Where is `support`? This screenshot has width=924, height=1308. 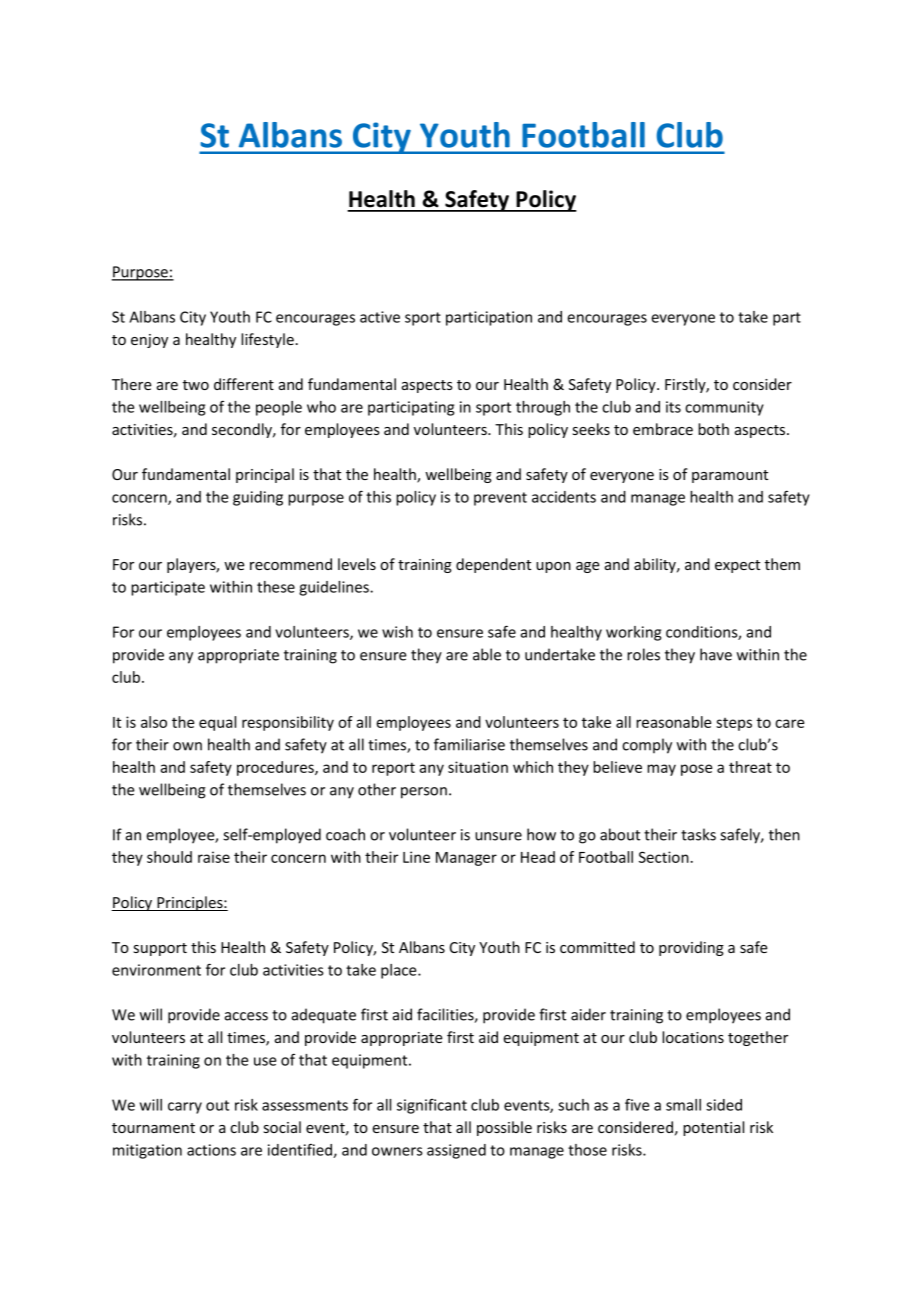
support is located at coordinates (160, 949).
